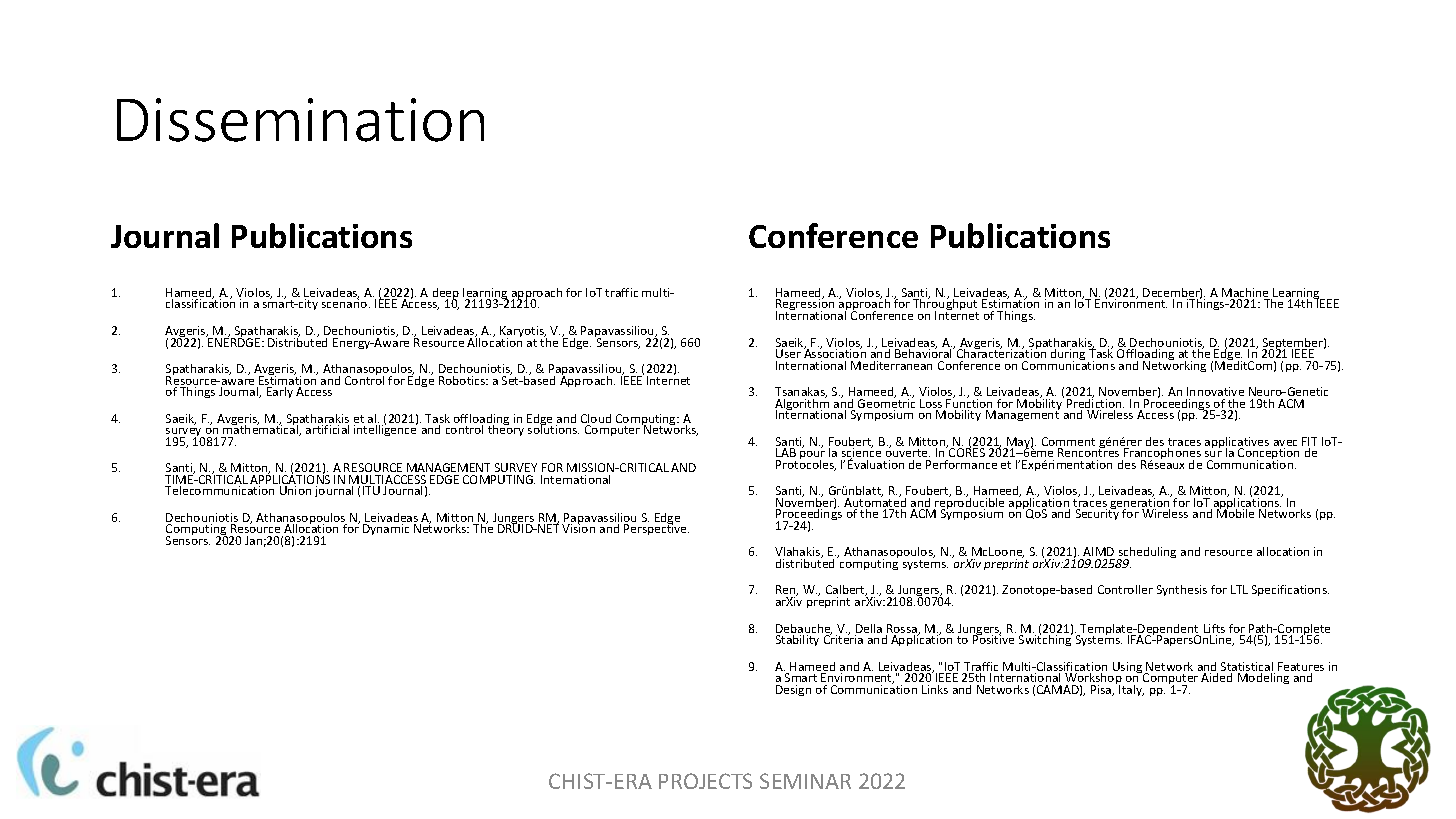  Describe the element at coordinates (1246, 294) in the screenshot. I see `Machine` at that location.
